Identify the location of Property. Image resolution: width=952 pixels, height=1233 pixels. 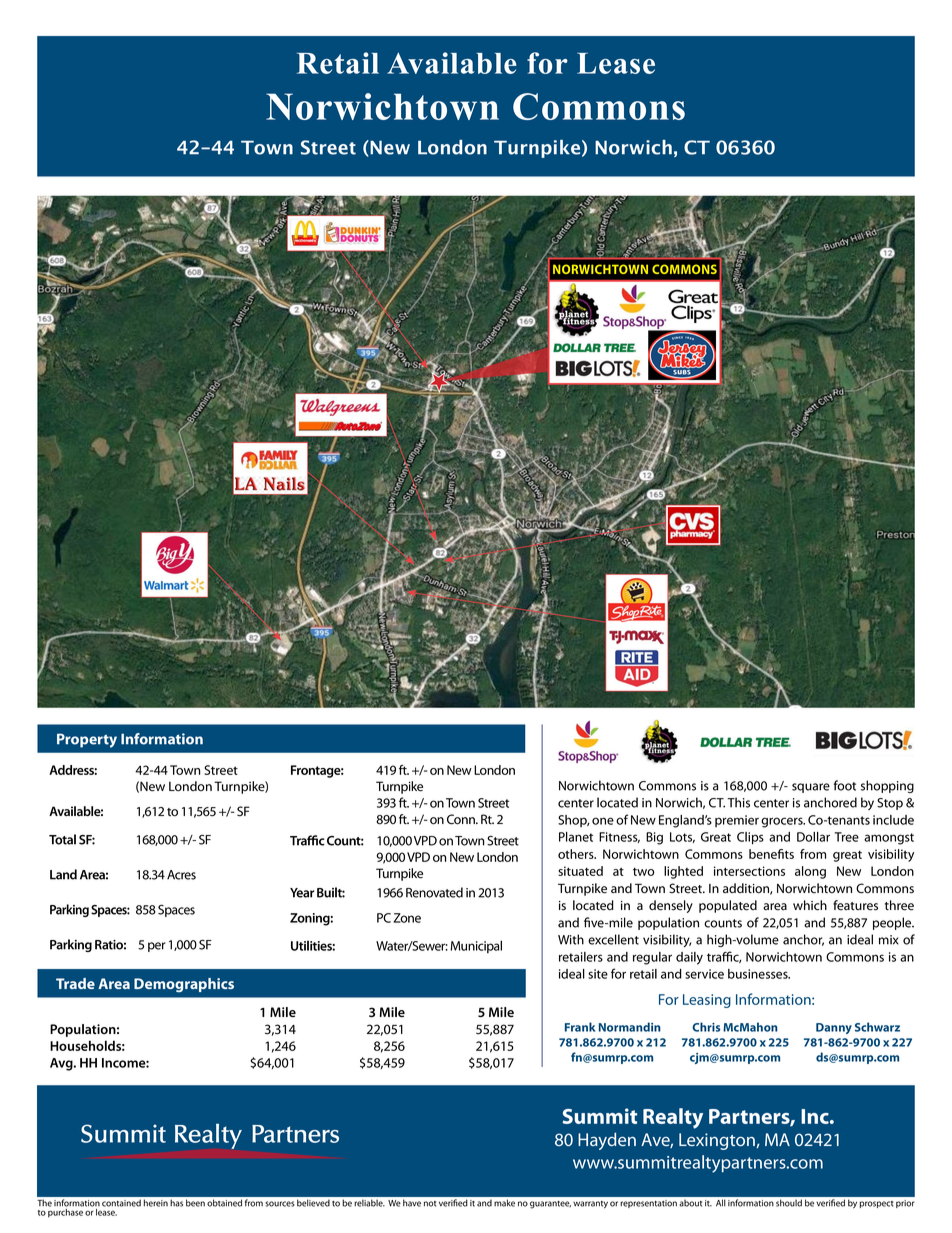
(87, 740).
